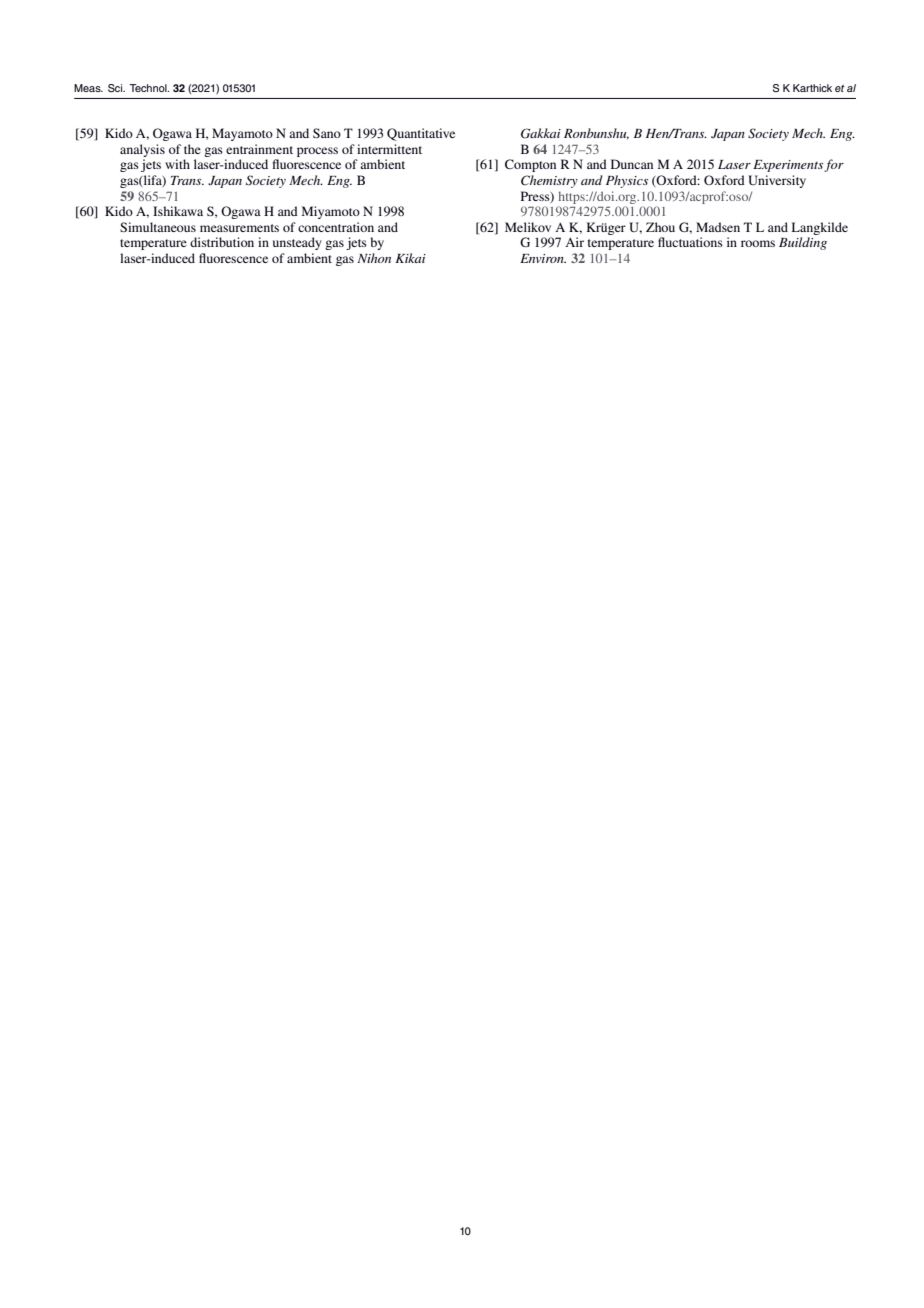  Describe the element at coordinates (632, 164) in the screenshot. I see `Duncan` at that location.
